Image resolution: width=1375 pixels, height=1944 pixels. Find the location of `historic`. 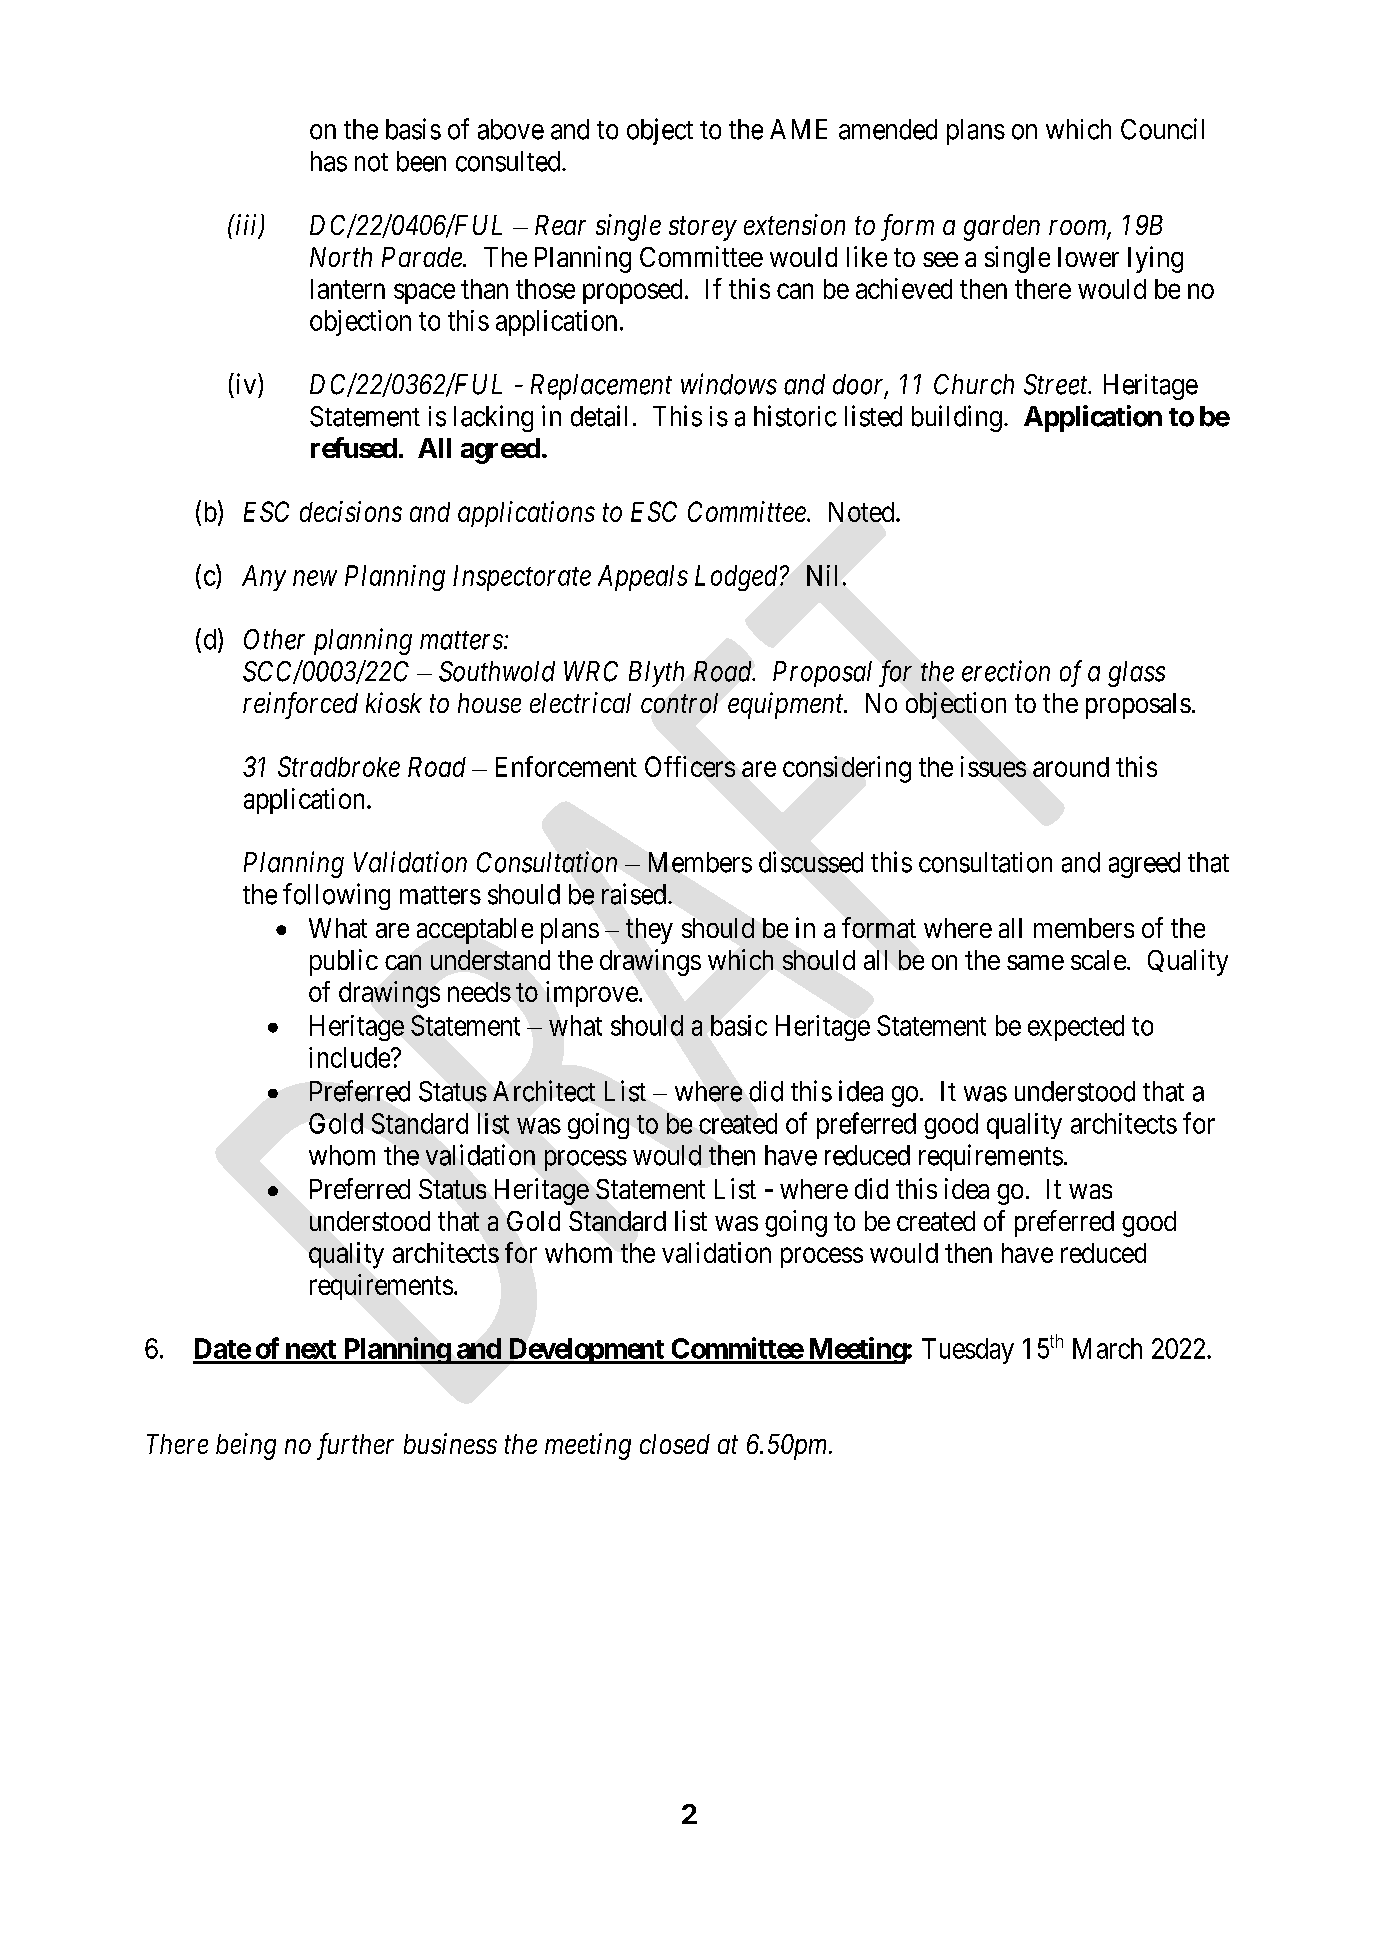

historic is located at coordinates (795, 416).
